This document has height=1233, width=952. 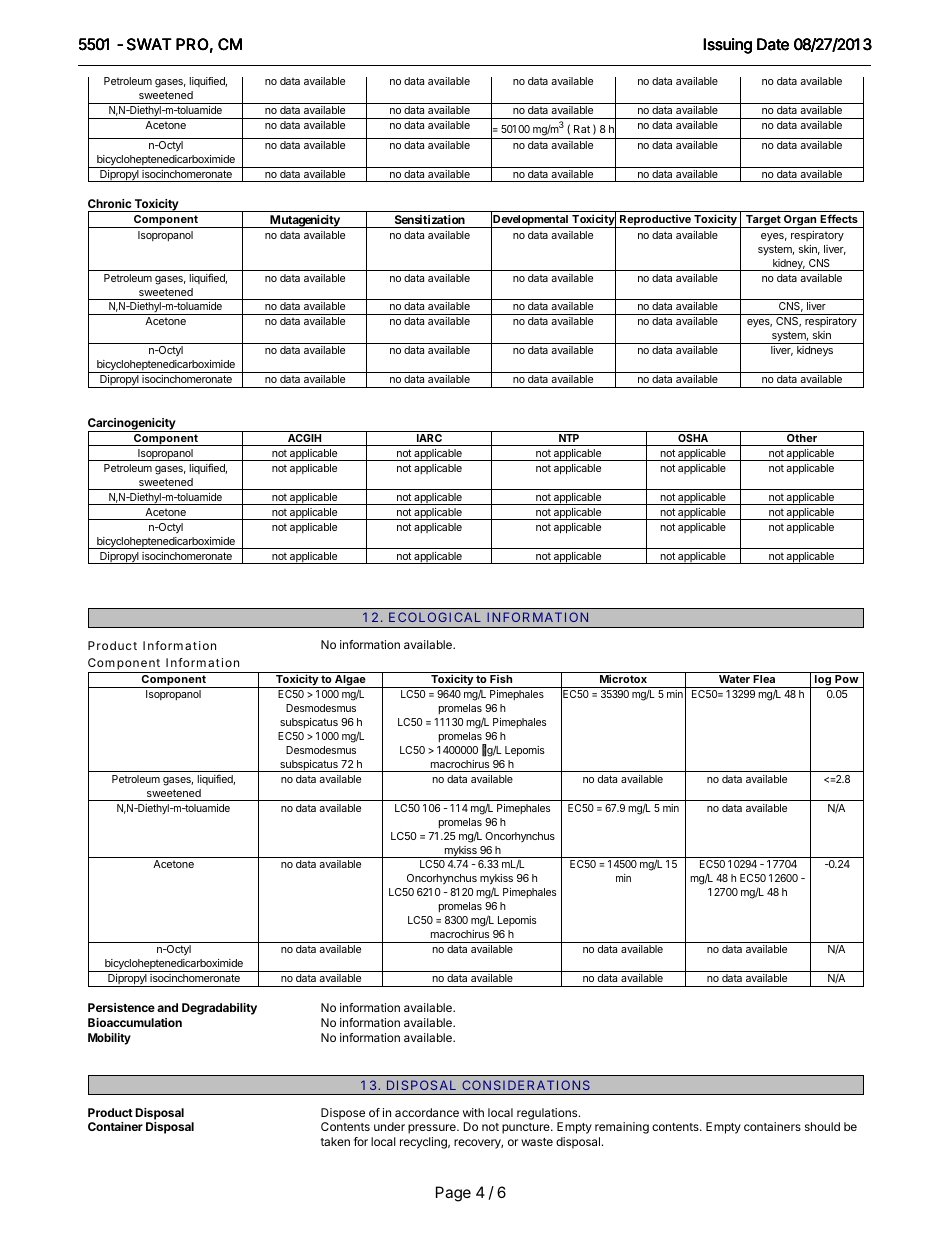 I want to click on CONSIDERATIONS, so click(x=526, y=1085).
